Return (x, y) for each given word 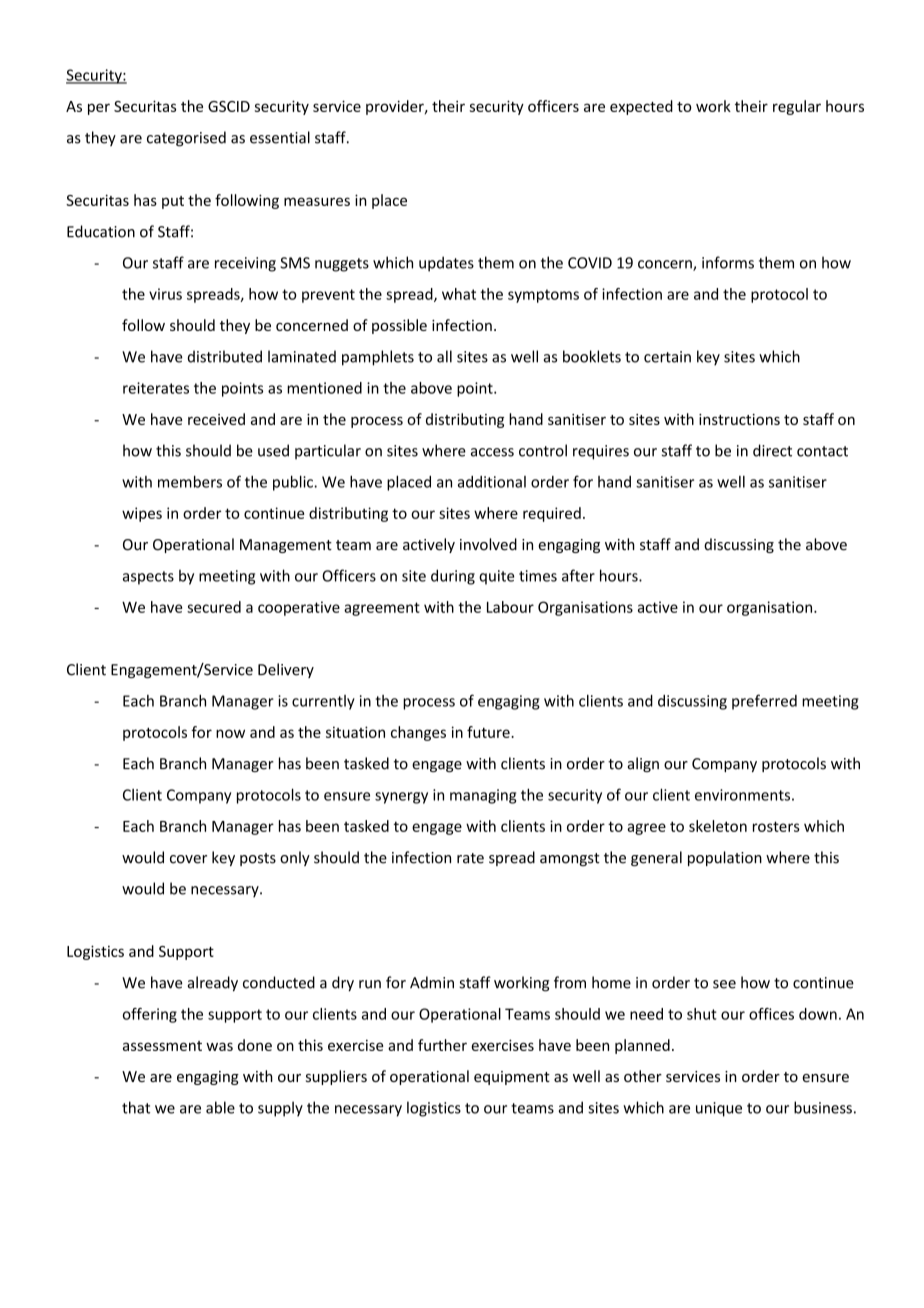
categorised (186, 139)
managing (483, 796)
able (220, 1107)
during (453, 577)
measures (317, 201)
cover (188, 859)
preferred (764, 702)
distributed (225, 356)
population (725, 858)
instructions (739, 419)
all (444, 356)
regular (797, 107)
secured (214, 607)
